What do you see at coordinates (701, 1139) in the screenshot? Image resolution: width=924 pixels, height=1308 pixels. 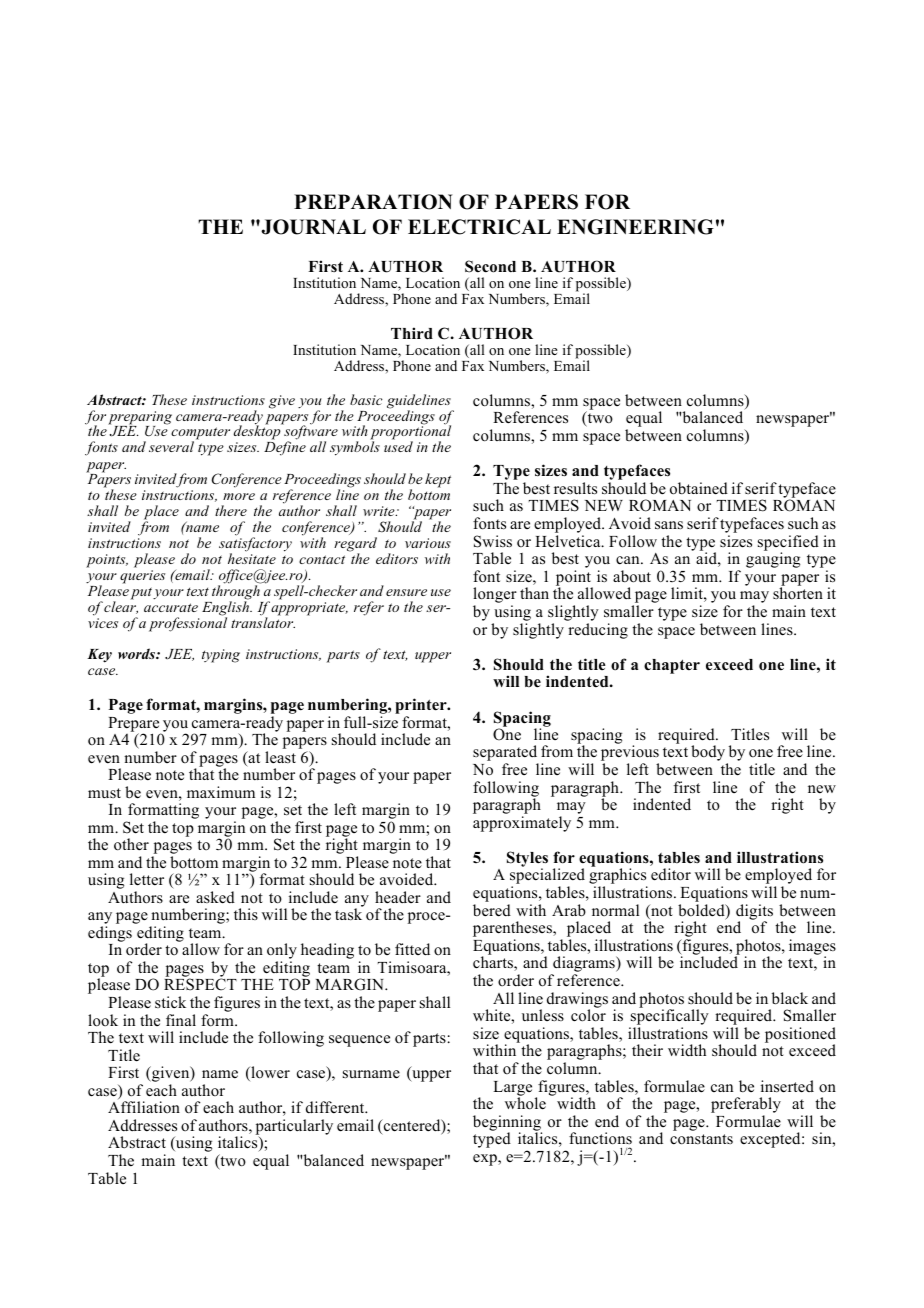 I see `constants` at bounding box center [701, 1139].
